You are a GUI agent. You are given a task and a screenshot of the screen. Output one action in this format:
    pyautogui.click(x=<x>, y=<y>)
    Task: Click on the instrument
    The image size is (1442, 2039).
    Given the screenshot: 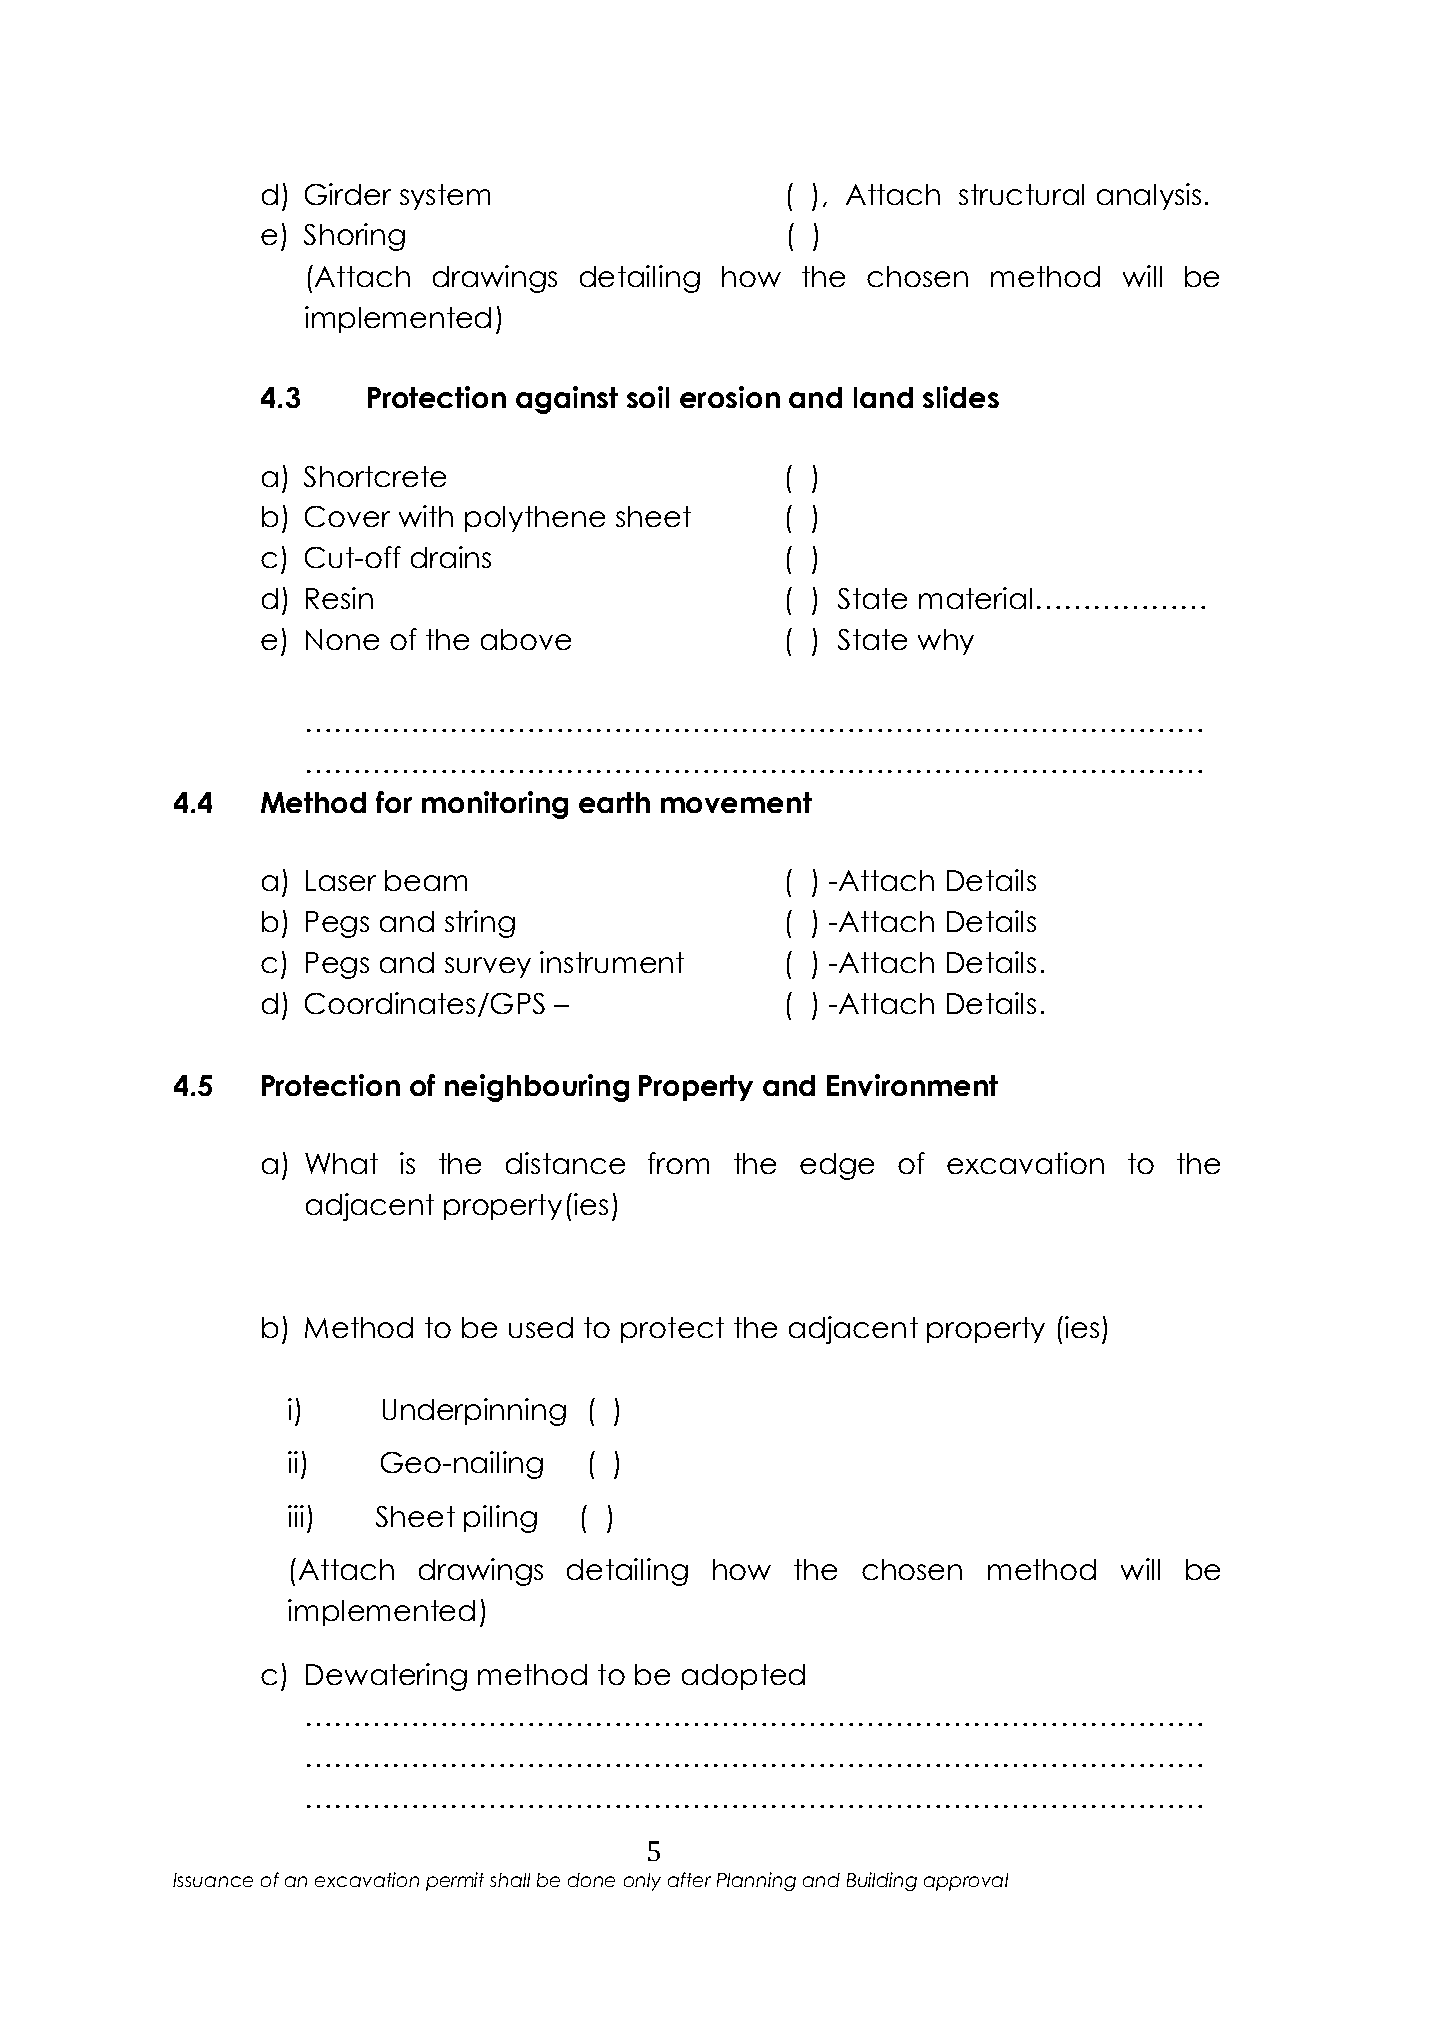 What is the action you would take?
    pyautogui.click(x=612, y=962)
